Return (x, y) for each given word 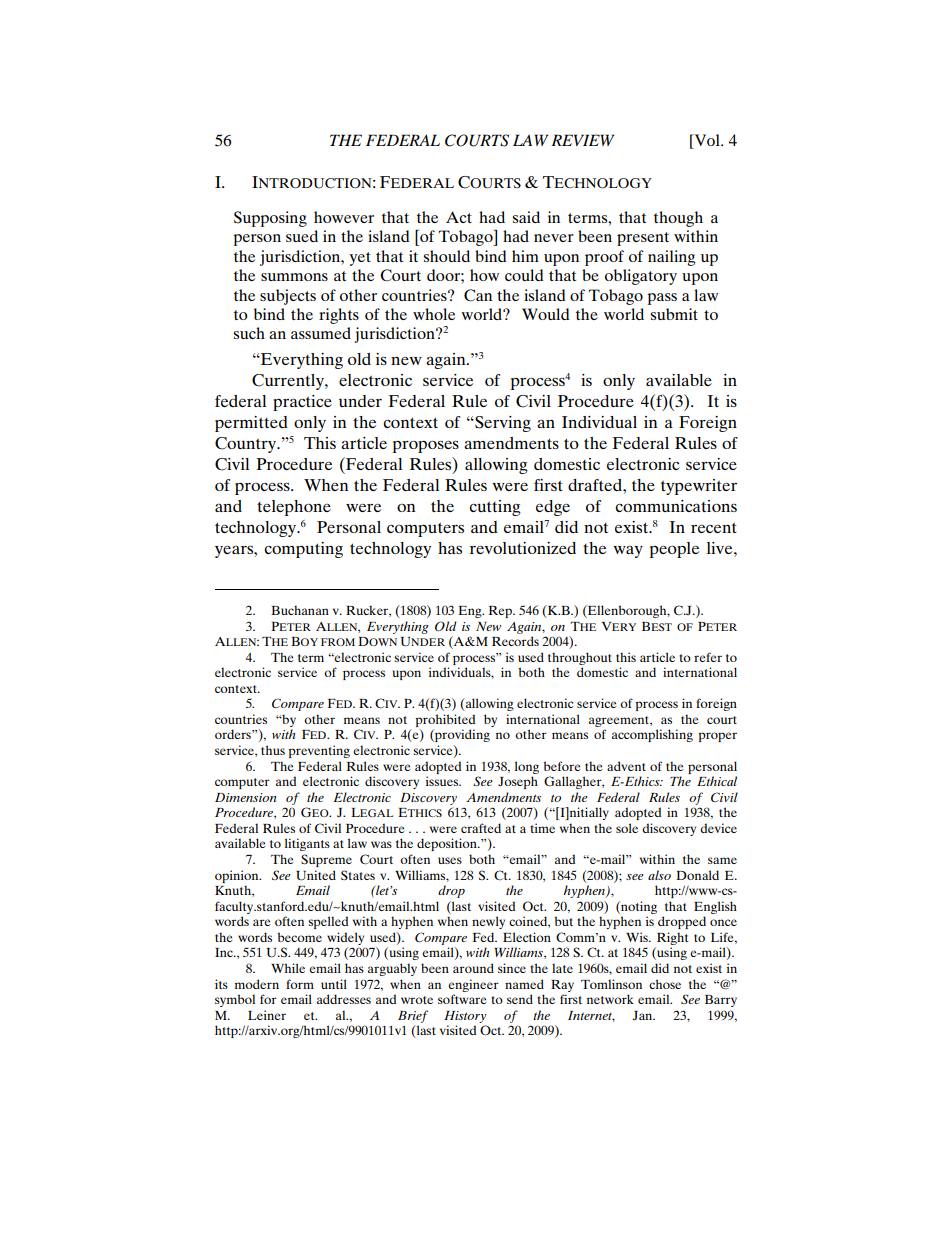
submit (674, 314)
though (678, 219)
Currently (289, 382)
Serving (502, 424)
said (526, 217)
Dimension (245, 797)
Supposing (270, 219)
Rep (501, 612)
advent (626, 766)
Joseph (518, 782)
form (300, 984)
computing (303, 550)
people (674, 550)
